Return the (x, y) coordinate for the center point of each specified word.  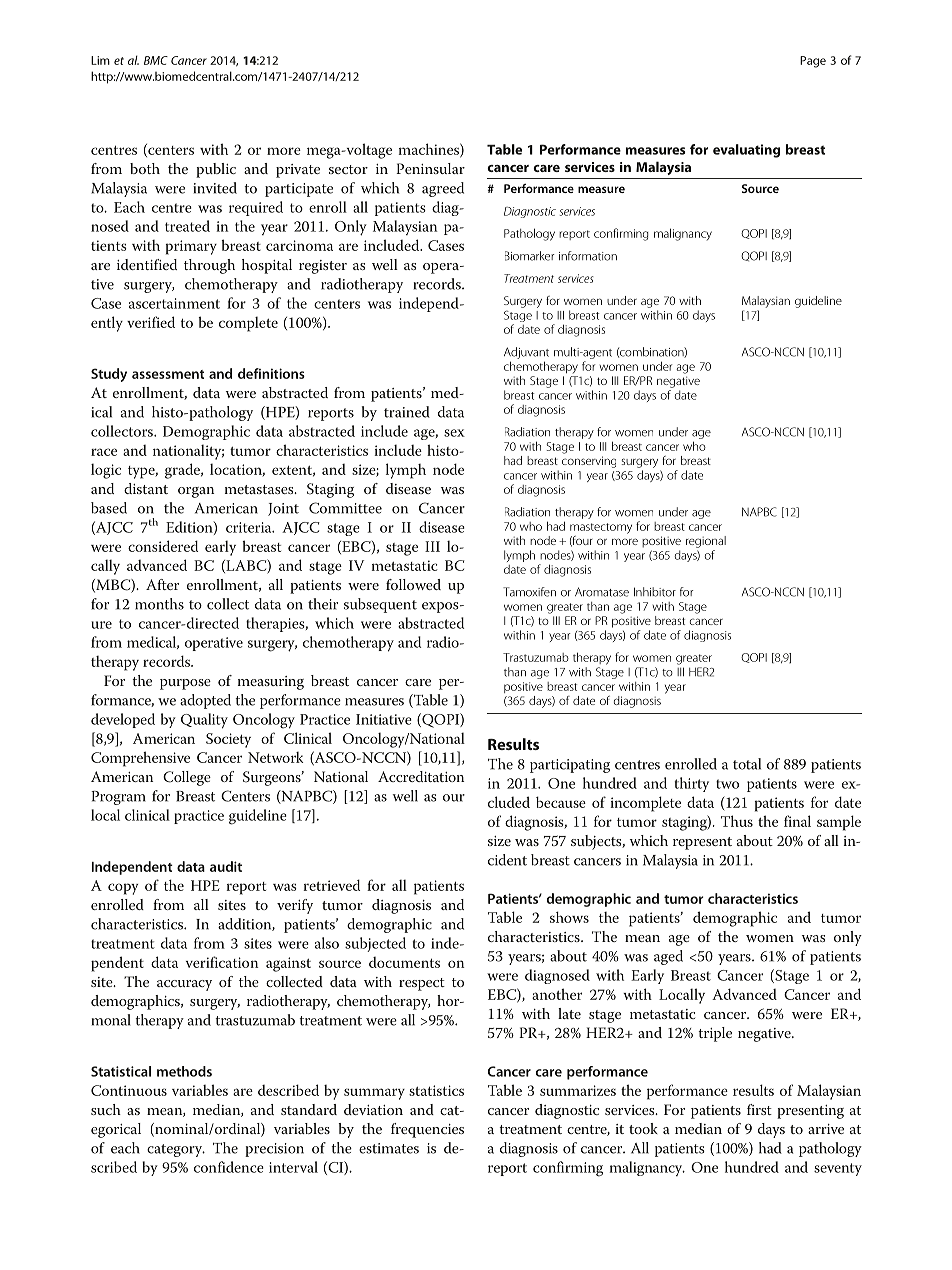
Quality (204, 721)
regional (706, 542)
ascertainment (174, 303)
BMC (156, 60)
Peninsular (430, 168)
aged (668, 957)
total (747, 764)
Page (813, 62)
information (588, 256)
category (176, 1150)
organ (196, 492)
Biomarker (530, 256)
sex (454, 433)
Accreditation (421, 776)
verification (222, 962)
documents (404, 962)
